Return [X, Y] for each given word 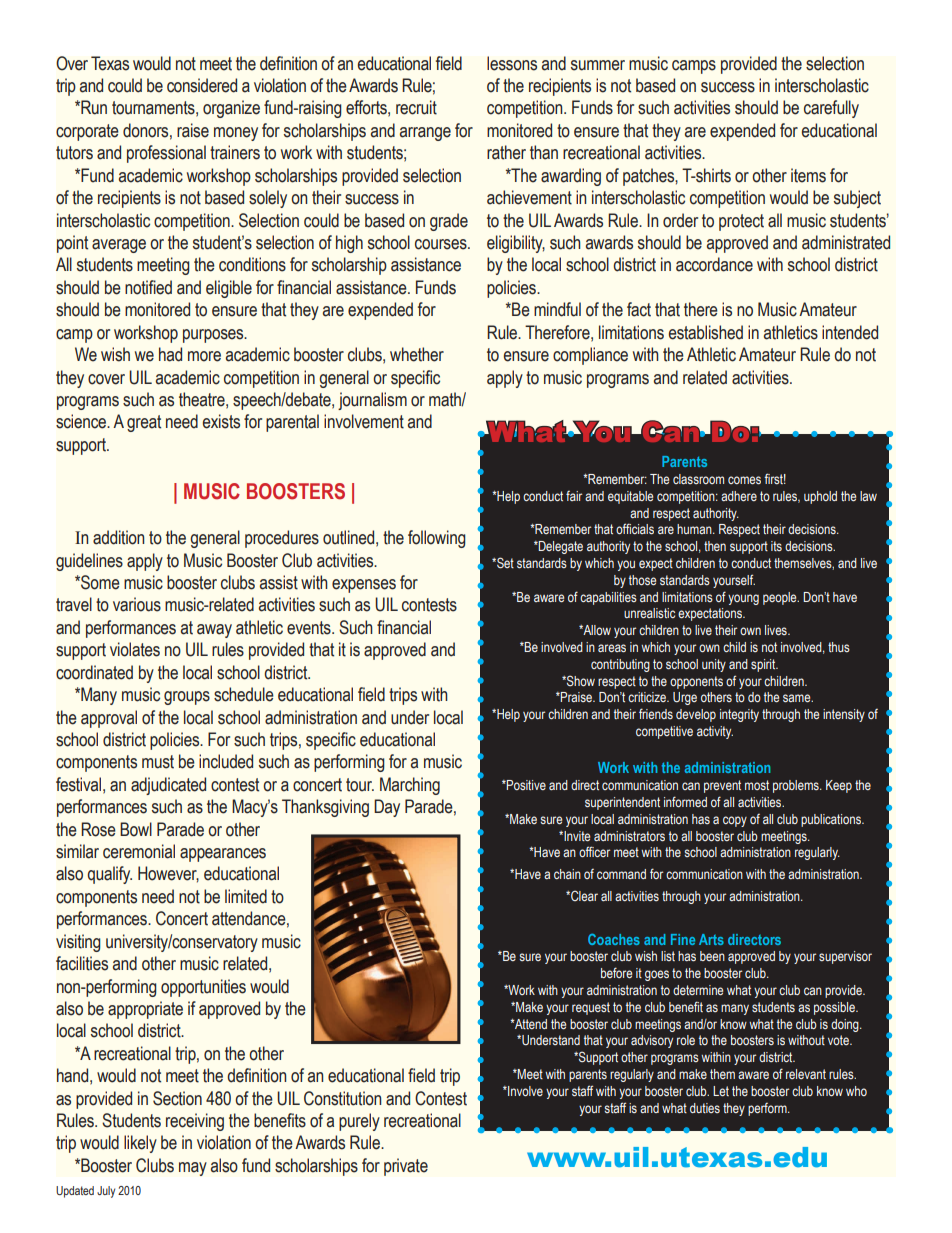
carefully [831, 109]
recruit [416, 107]
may [193, 1169]
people [781, 598]
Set [504, 562]
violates [135, 649]
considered [202, 85]
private [406, 1167]
